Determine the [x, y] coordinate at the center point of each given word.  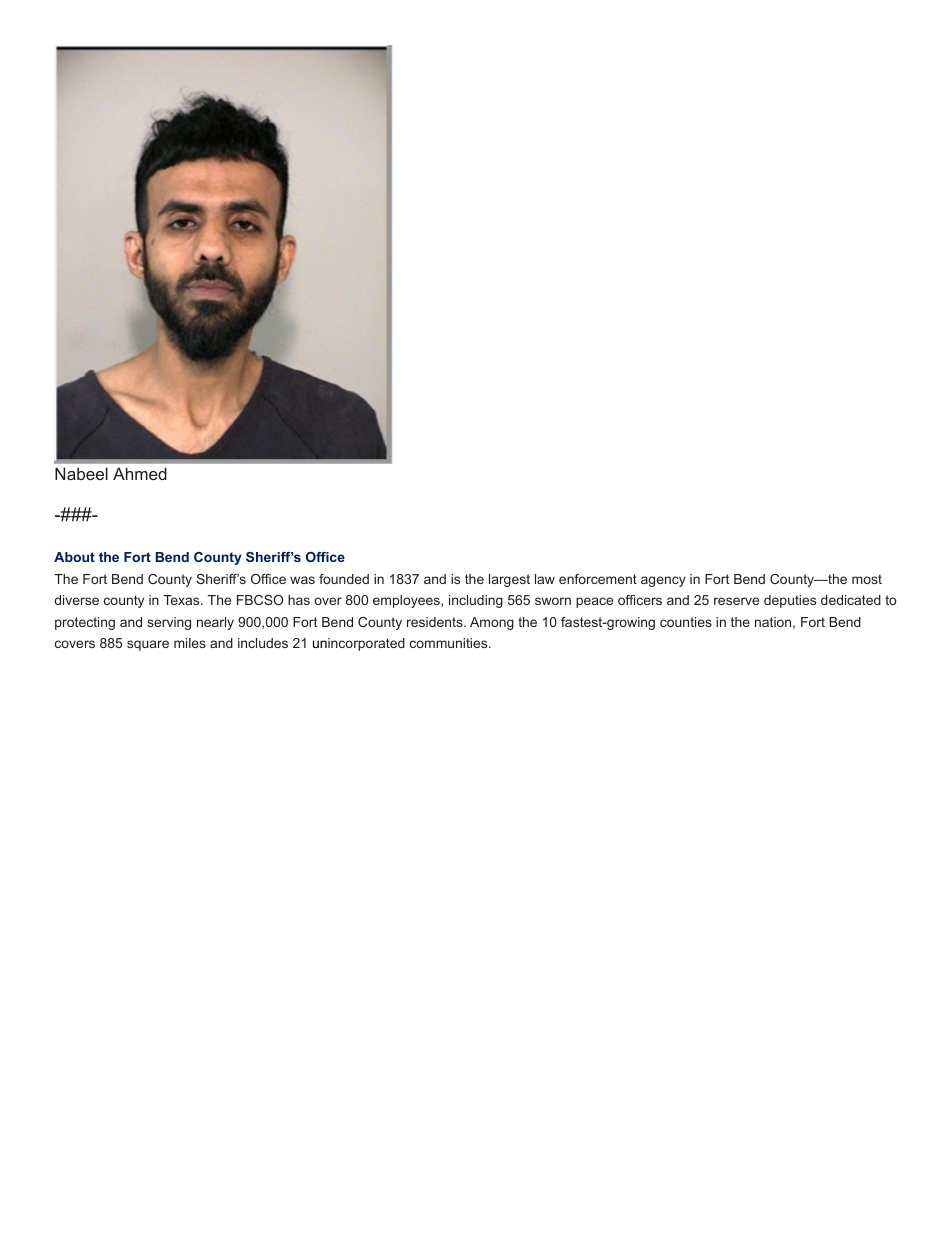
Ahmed [140, 473]
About [74, 557]
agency [663, 581]
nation [773, 622]
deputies [790, 601]
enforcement [598, 579]
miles [190, 643]
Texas [182, 600]
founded [344, 579]
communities [450, 643]
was [302, 580]
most [867, 579]
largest [509, 580]
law [545, 579]
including [476, 601]
